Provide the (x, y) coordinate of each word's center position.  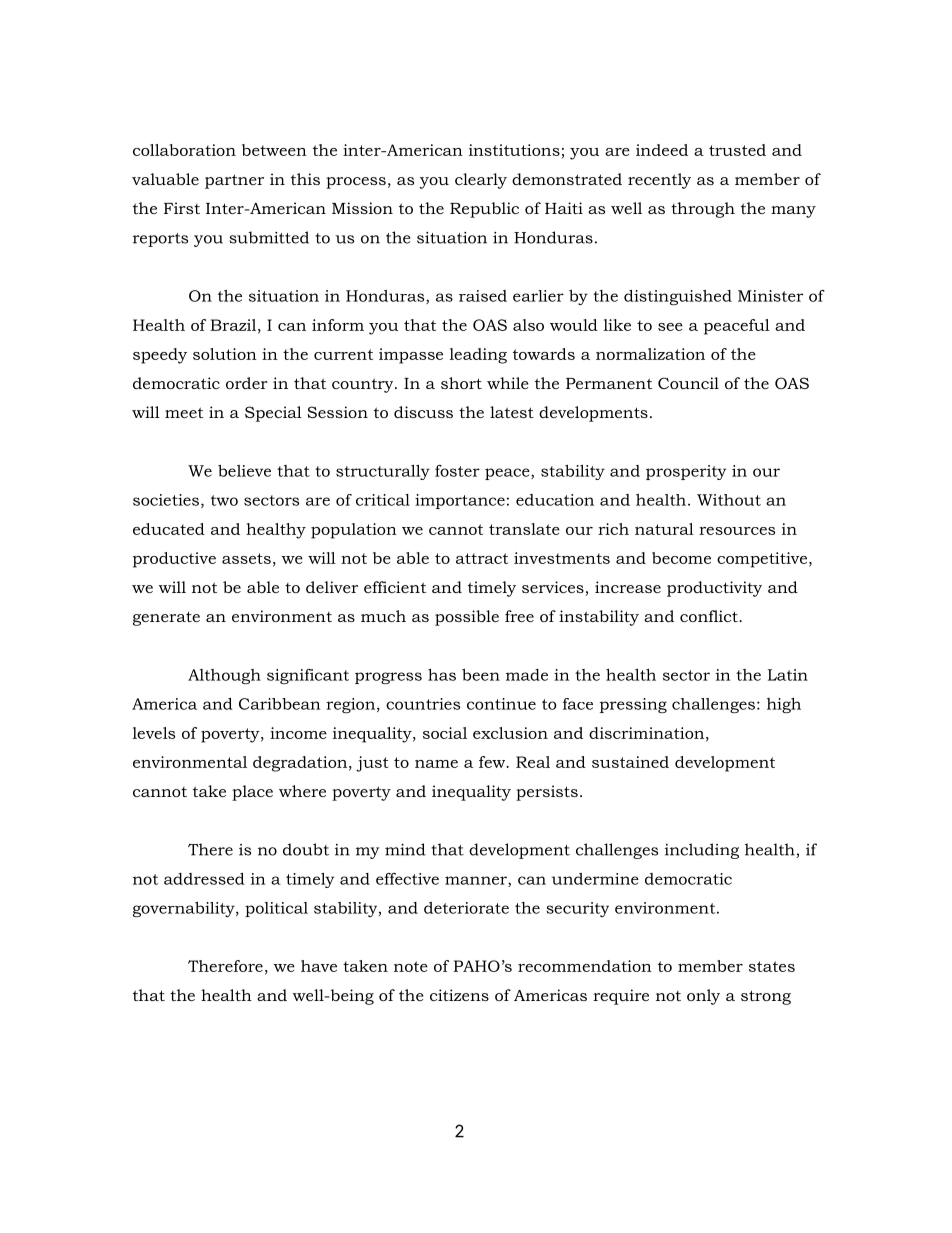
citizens (459, 995)
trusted (737, 150)
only (703, 997)
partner (234, 181)
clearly (481, 181)
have (319, 966)
